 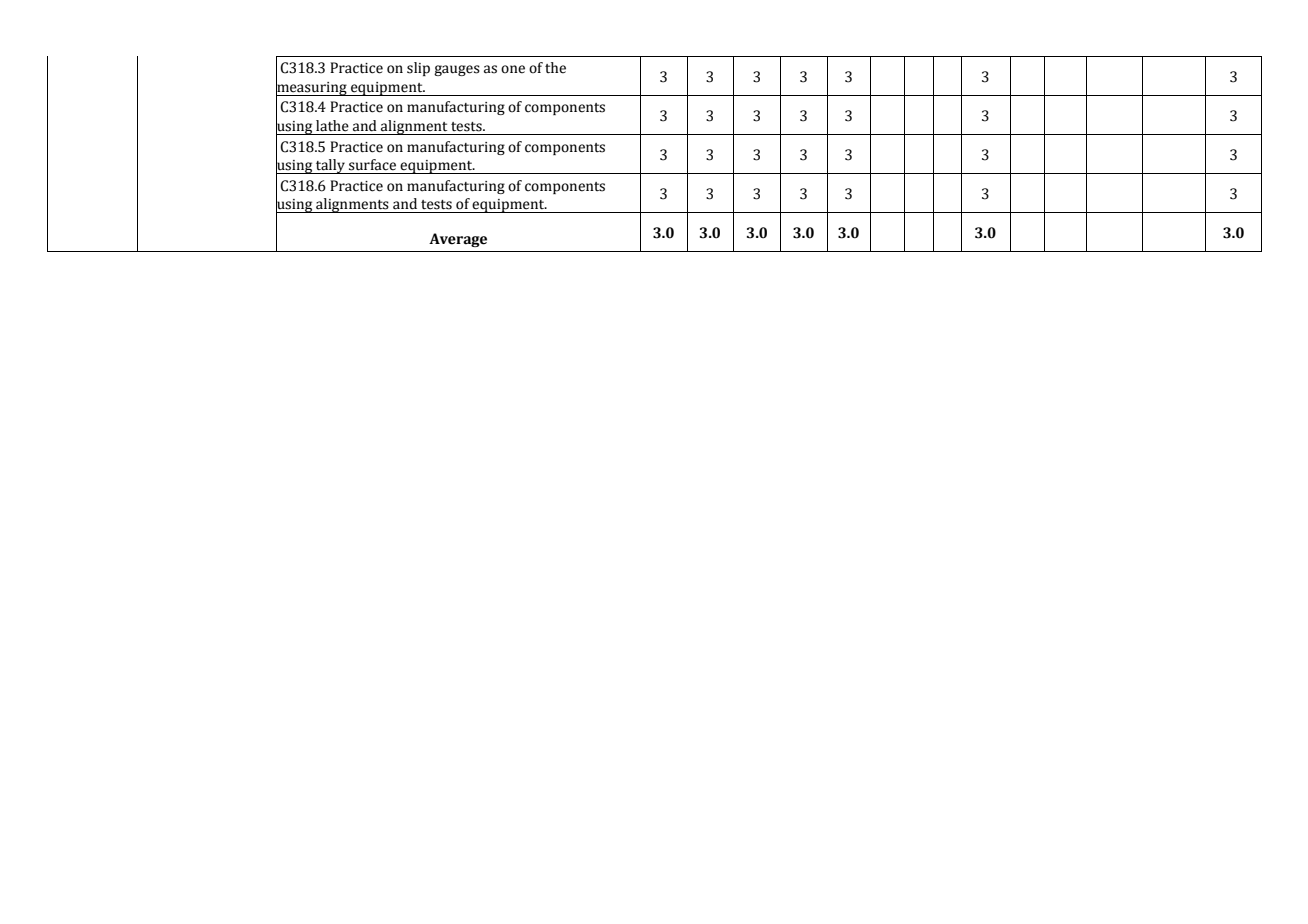 I want to click on tally, so click(x=330, y=166).
